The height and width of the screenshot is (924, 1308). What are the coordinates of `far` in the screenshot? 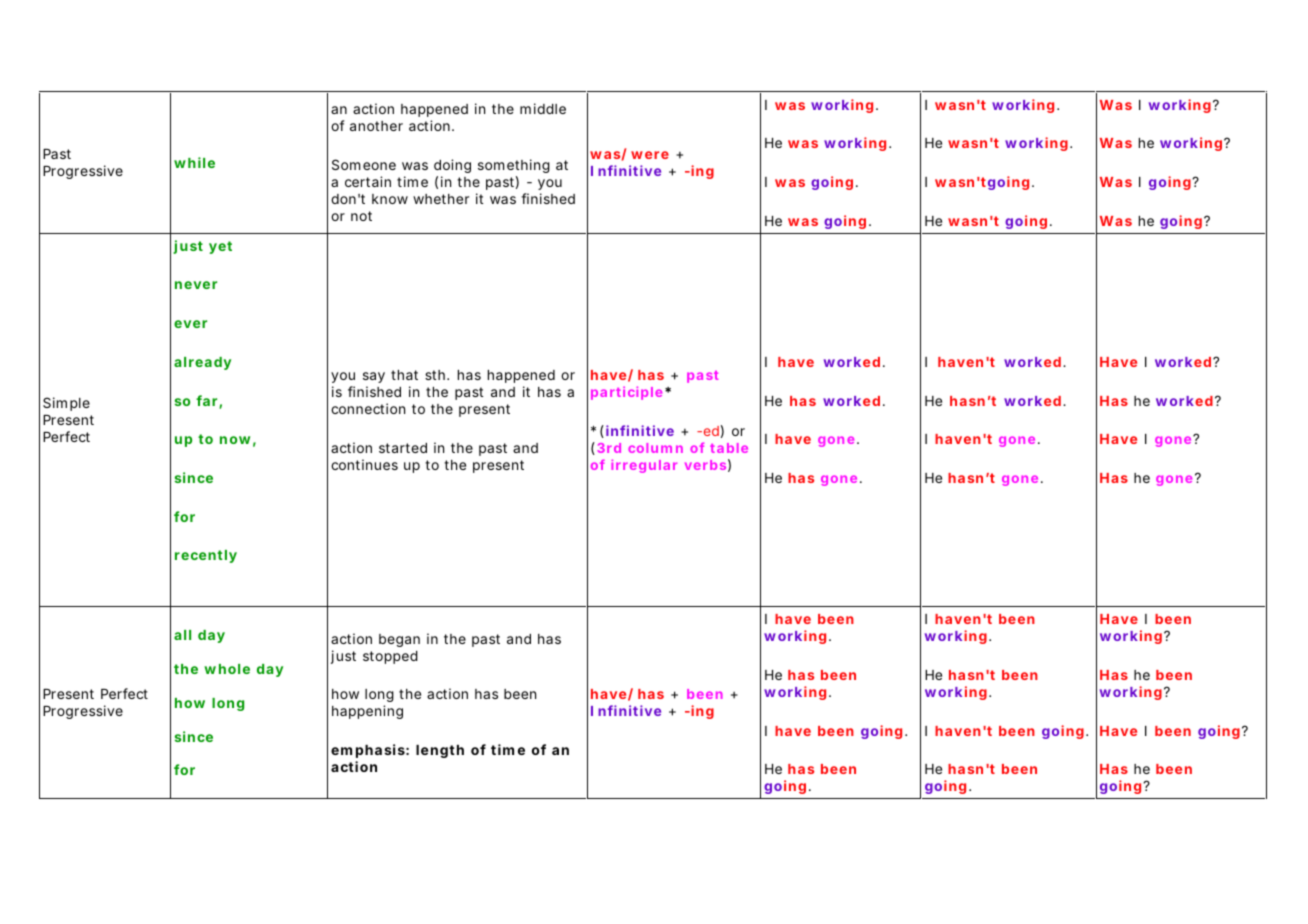 It's located at (208, 402).
